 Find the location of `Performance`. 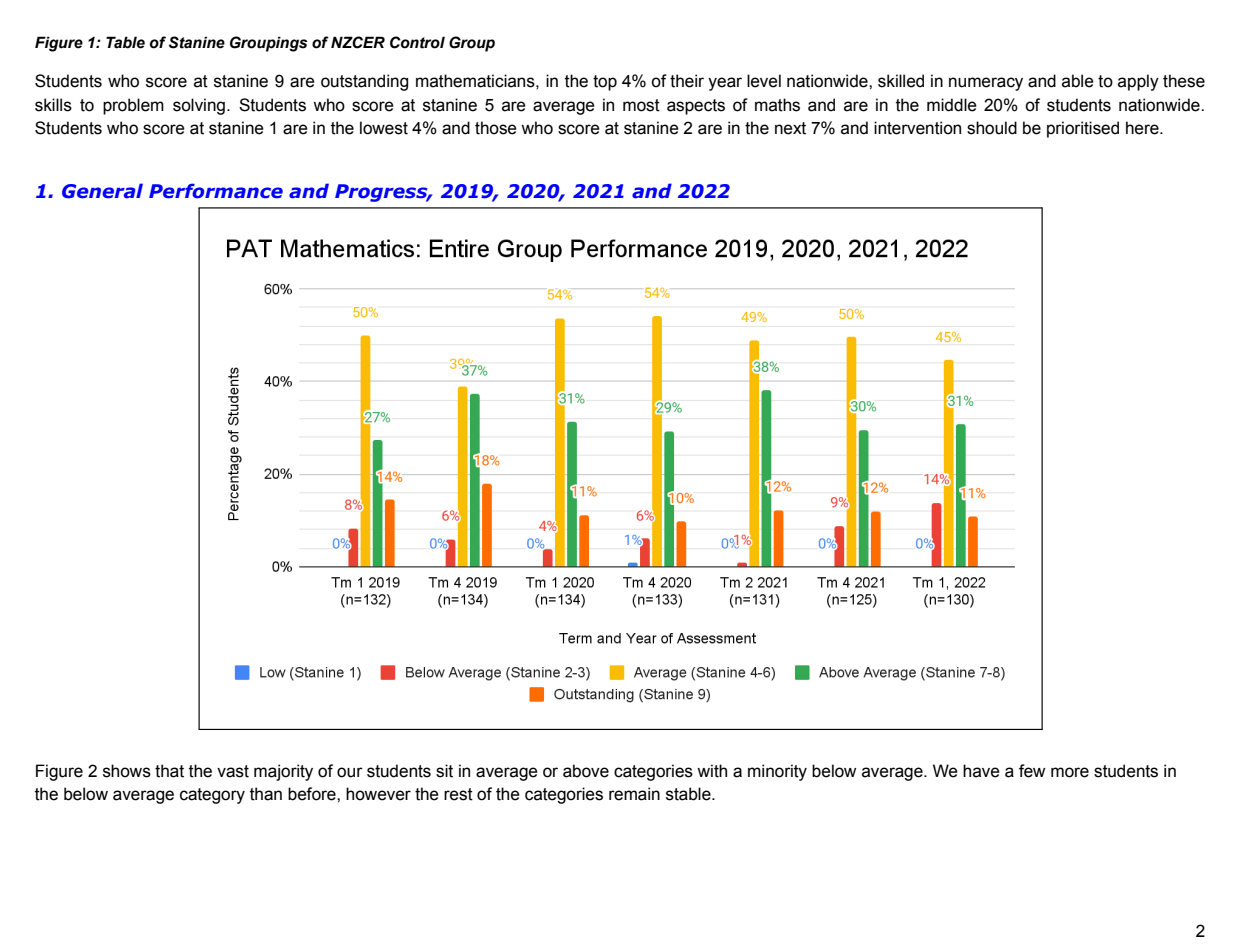

Performance is located at coordinates (216, 191).
